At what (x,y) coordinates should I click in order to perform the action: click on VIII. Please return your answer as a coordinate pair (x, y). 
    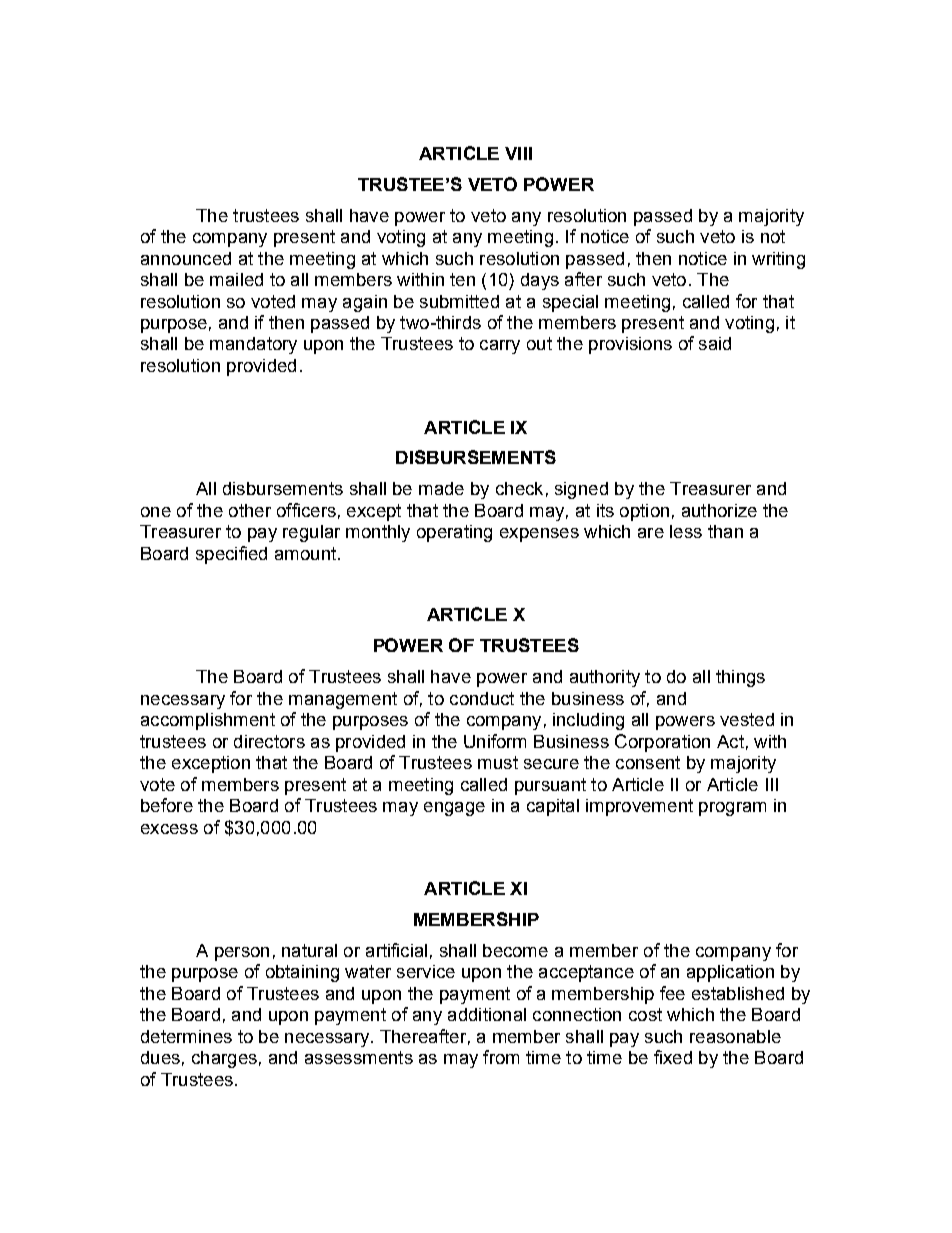
    Looking at the image, I should click on (518, 153).
